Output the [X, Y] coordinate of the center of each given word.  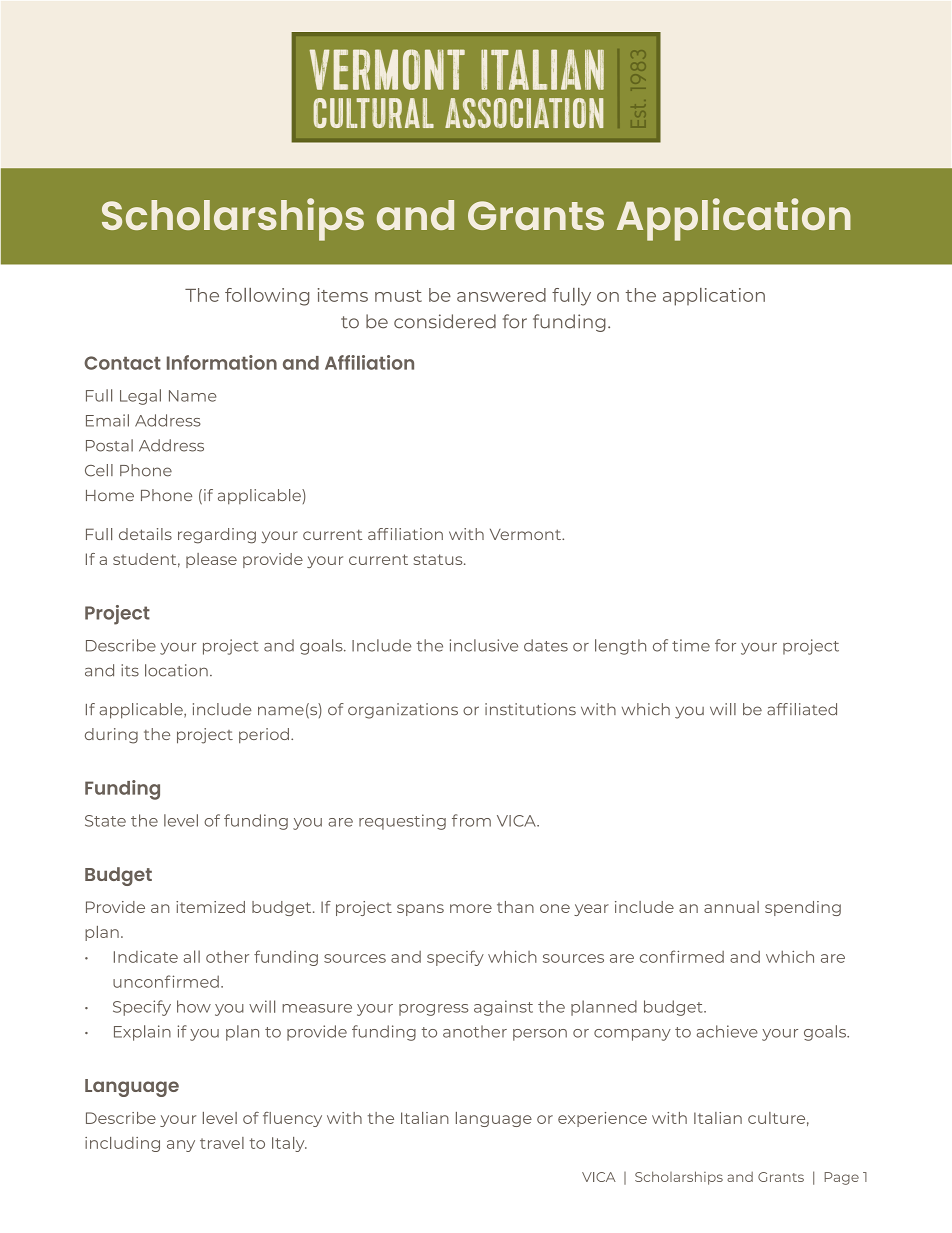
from [471, 820]
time [691, 645]
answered [501, 295]
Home [110, 495]
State [105, 821]
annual [731, 907]
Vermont [526, 534]
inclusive [484, 645]
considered [445, 321]
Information [222, 362]
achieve [727, 1031]
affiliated [802, 709]
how [194, 1006]
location [176, 670]
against [503, 1008]
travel [222, 1143]
